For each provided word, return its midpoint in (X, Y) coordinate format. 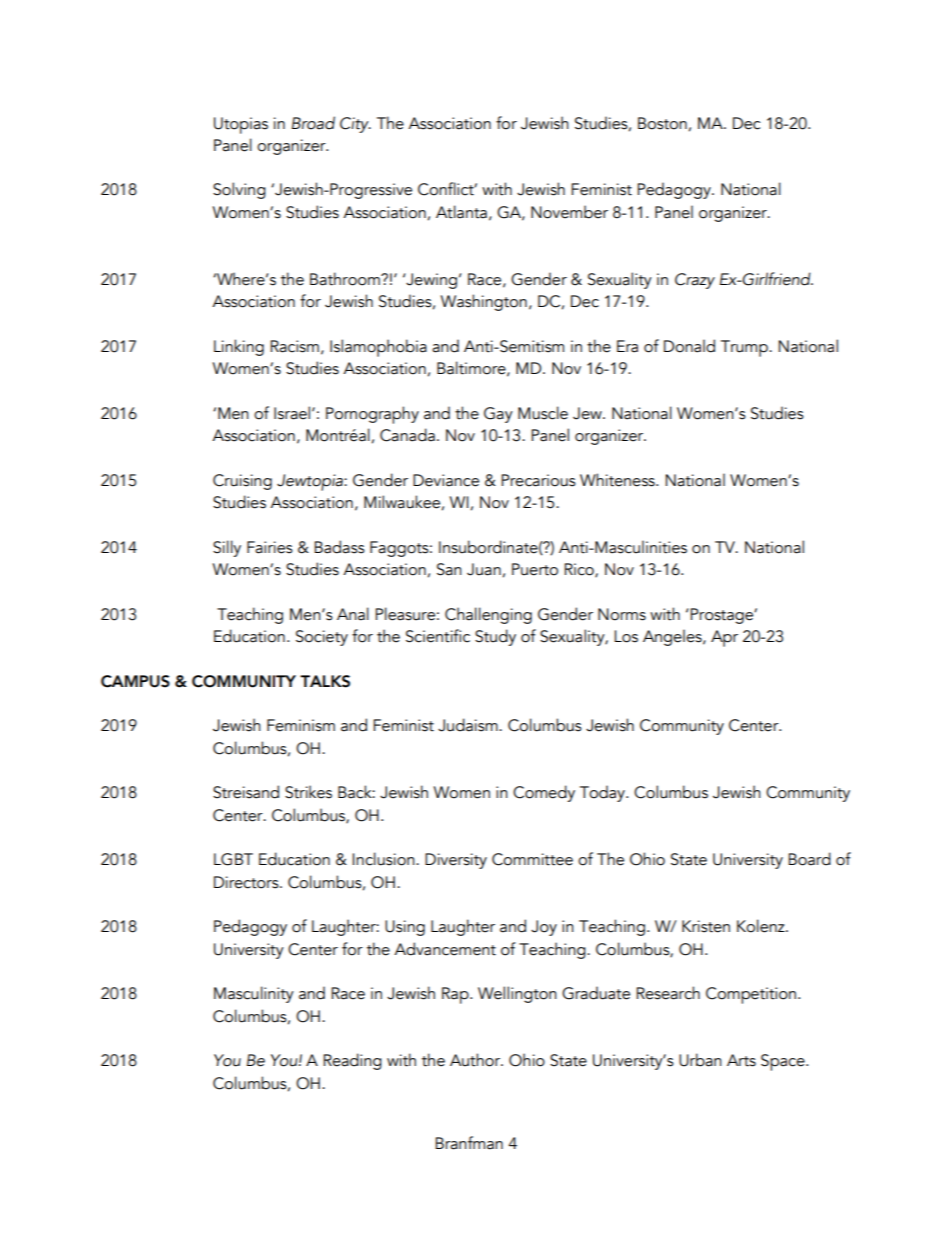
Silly (227, 548)
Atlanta (461, 212)
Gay (498, 415)
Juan (484, 569)
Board (809, 859)
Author (476, 1060)
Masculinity (254, 994)
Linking (239, 347)
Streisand (246, 792)
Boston (662, 123)
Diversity (456, 861)
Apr (724, 638)
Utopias (241, 125)
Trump (745, 348)
